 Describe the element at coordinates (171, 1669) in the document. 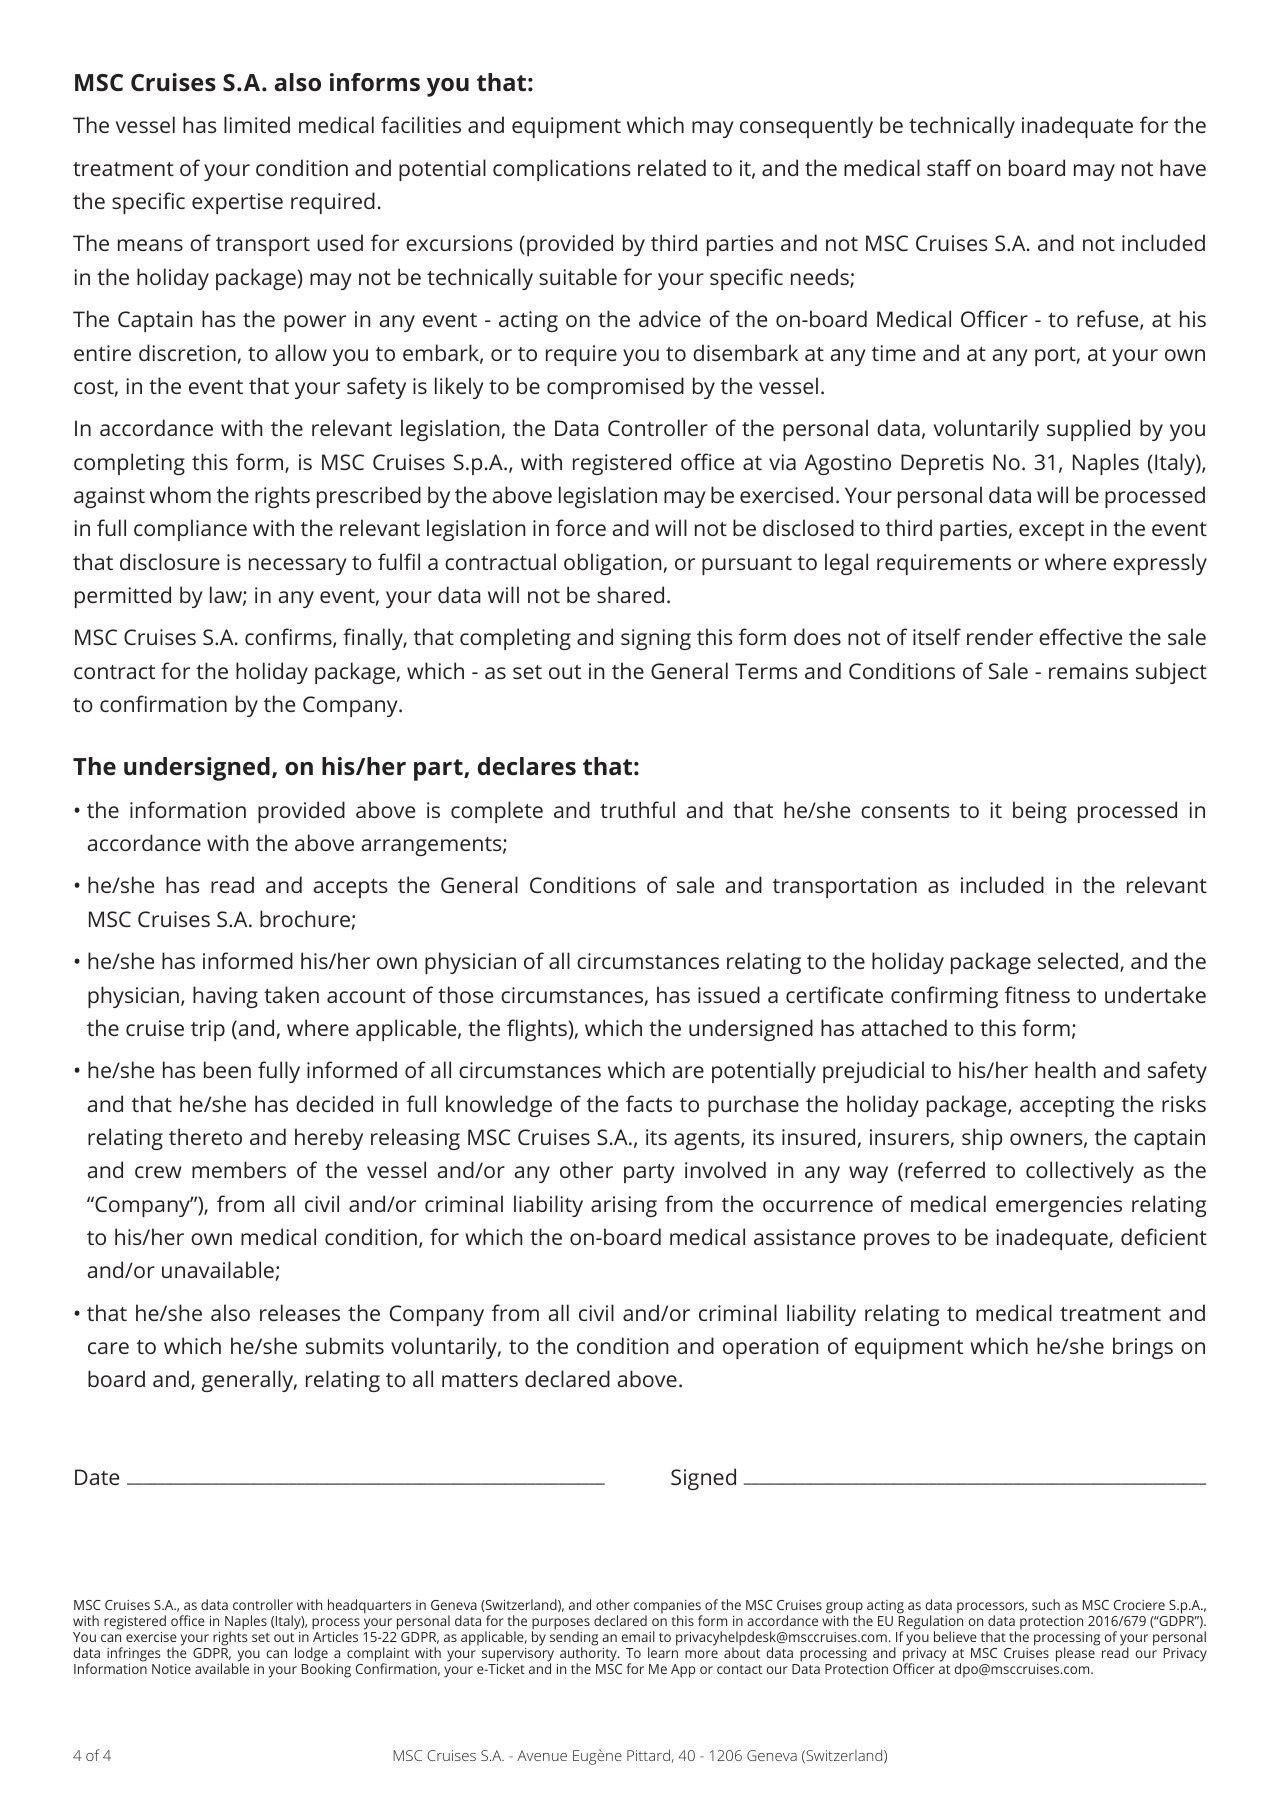

I see `Notice` at that location.
